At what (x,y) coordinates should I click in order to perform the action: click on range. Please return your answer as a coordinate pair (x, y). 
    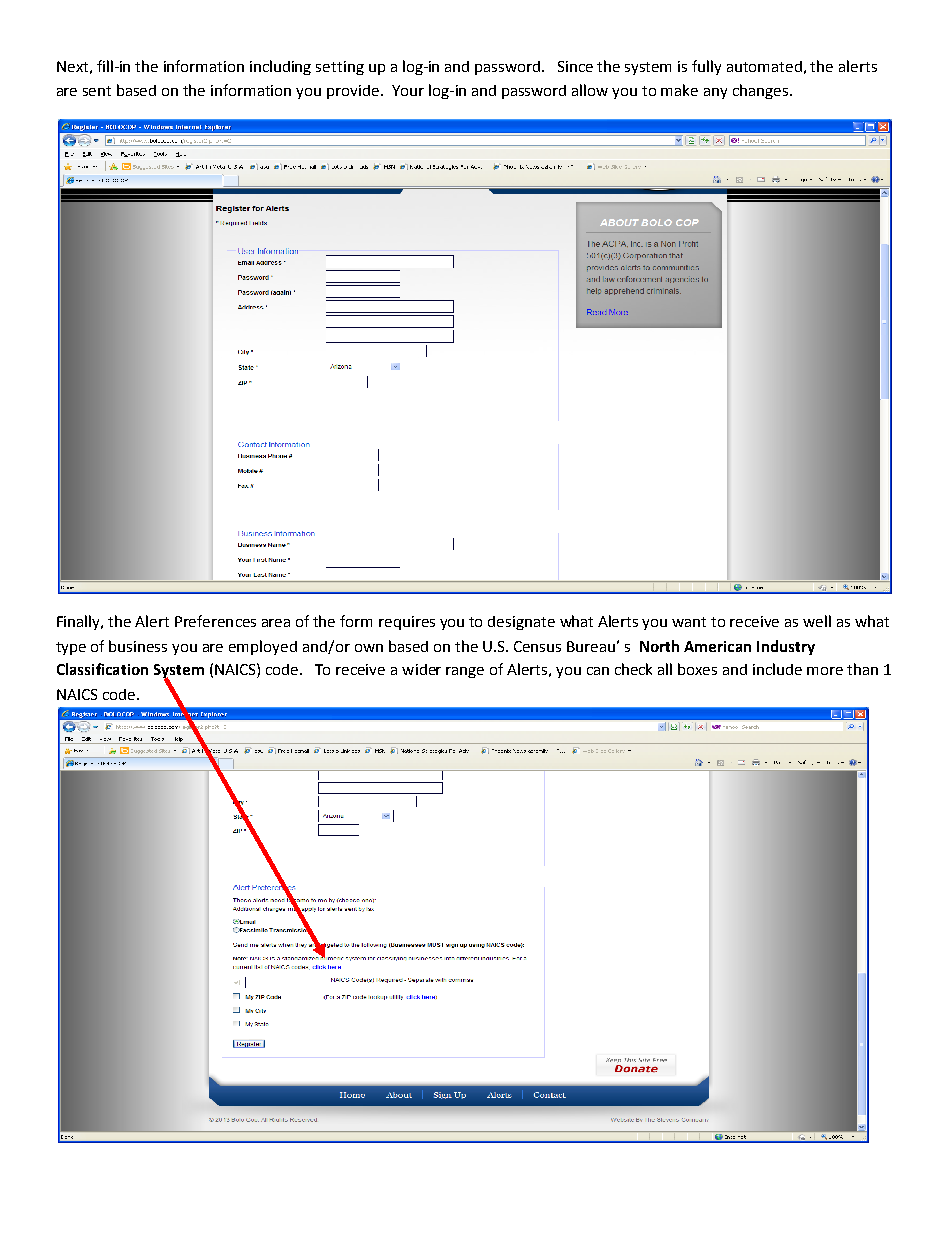
    Looking at the image, I should click on (465, 672).
